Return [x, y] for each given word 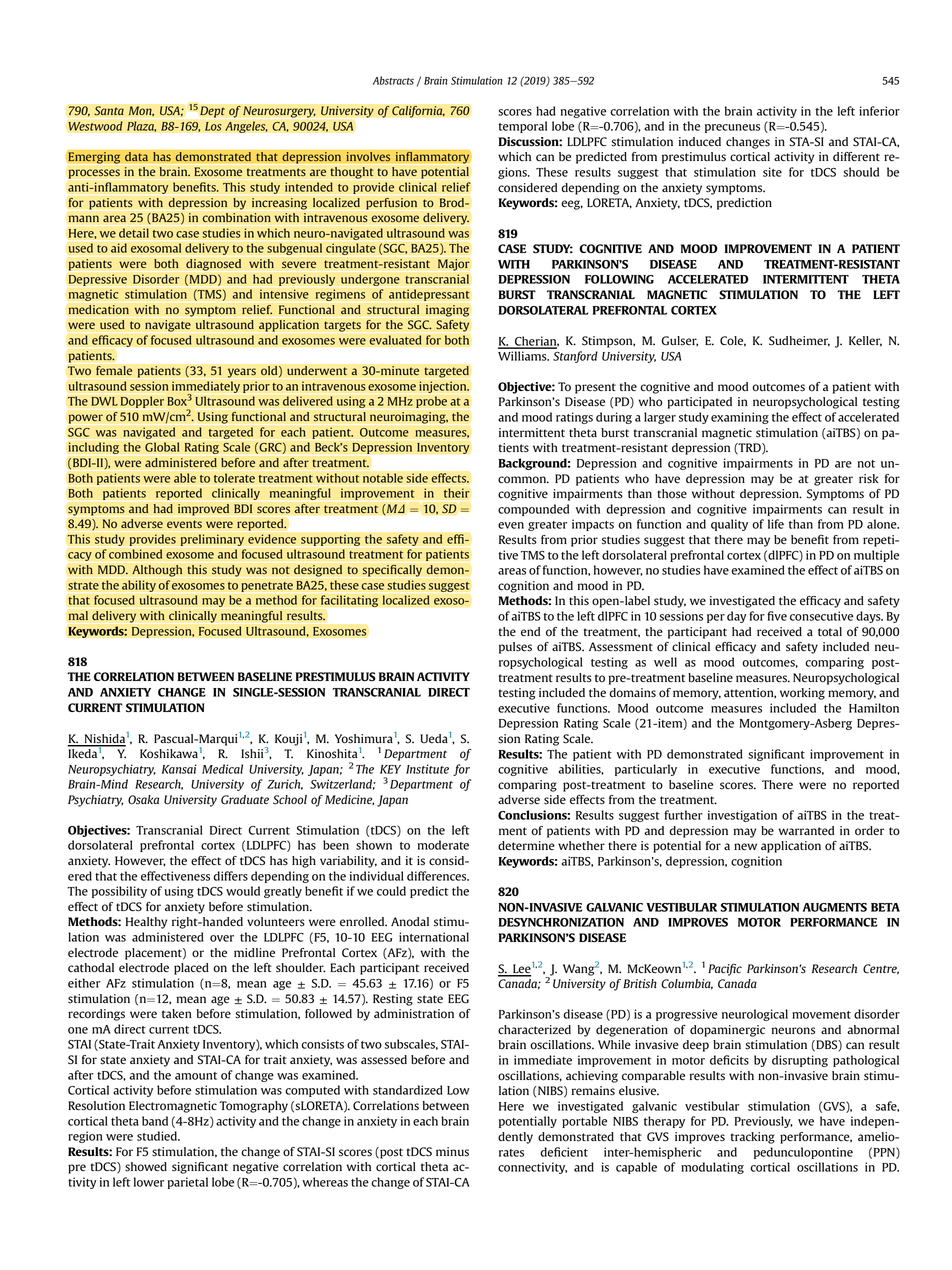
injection [444, 387]
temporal [522, 127]
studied [158, 1136]
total [830, 632]
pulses [515, 648]
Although [157, 571]
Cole [733, 341]
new [745, 846]
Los [213, 126]
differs [230, 876]
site [772, 172]
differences [438, 876]
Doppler [142, 402]
